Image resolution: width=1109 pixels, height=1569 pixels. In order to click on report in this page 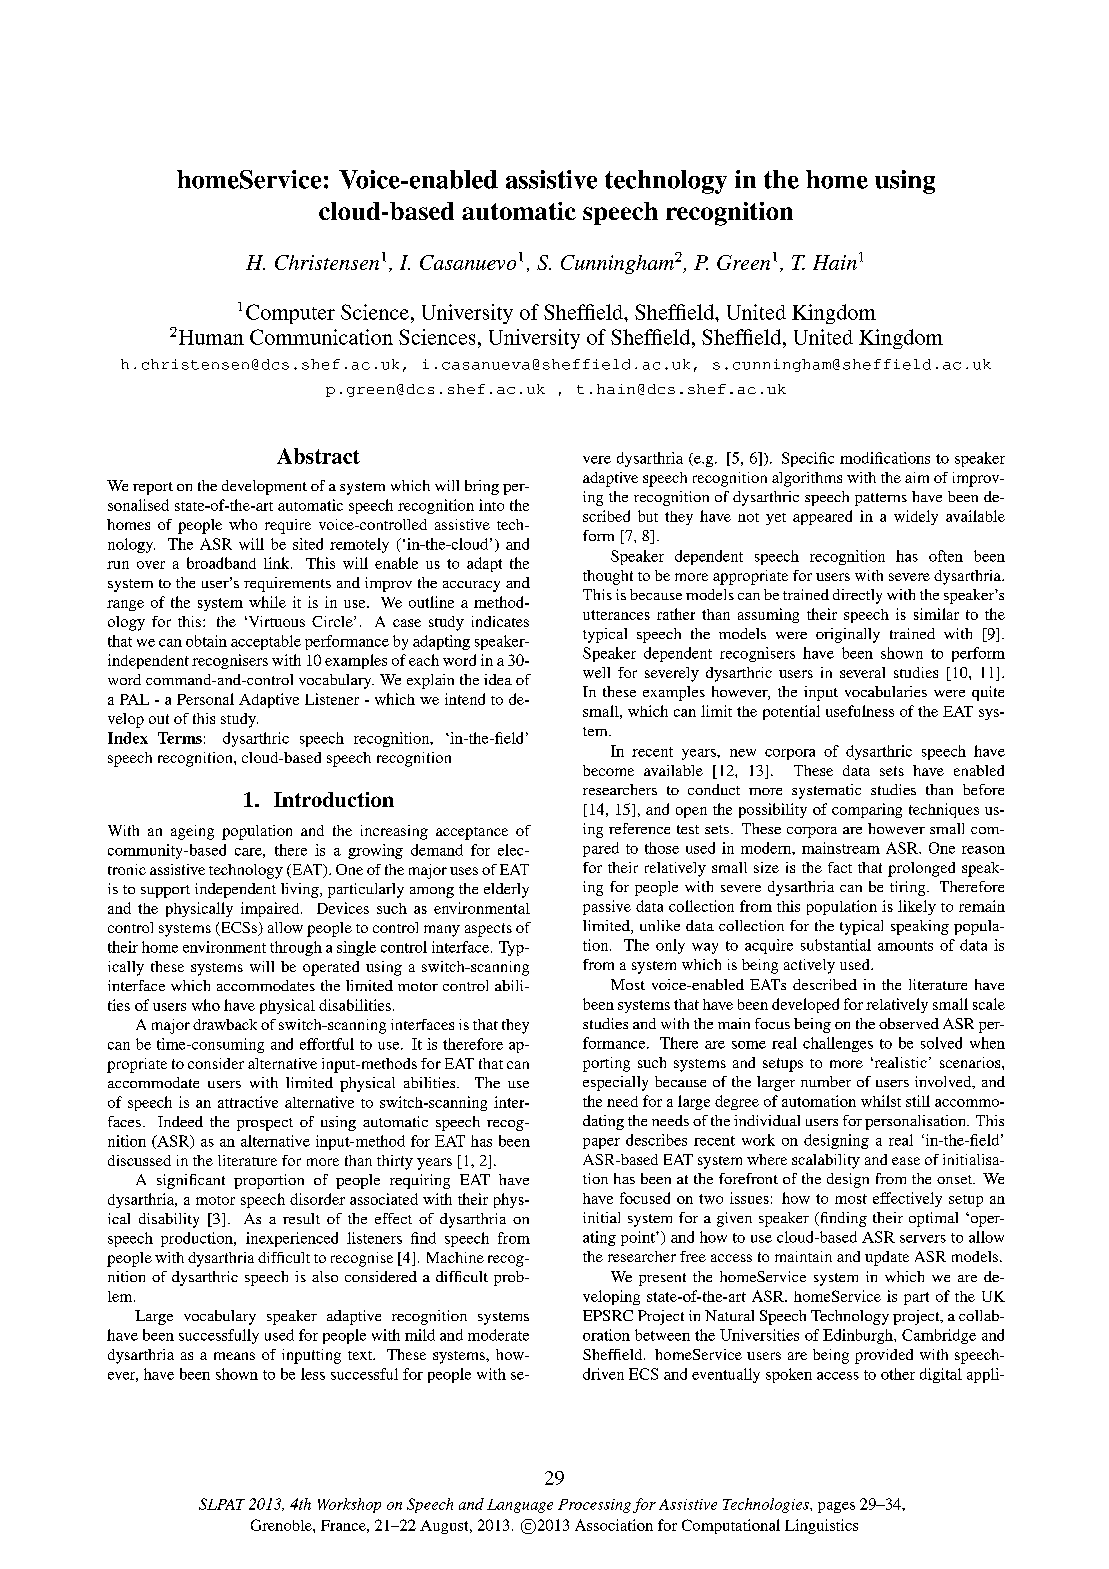, I will do `click(153, 488)`.
